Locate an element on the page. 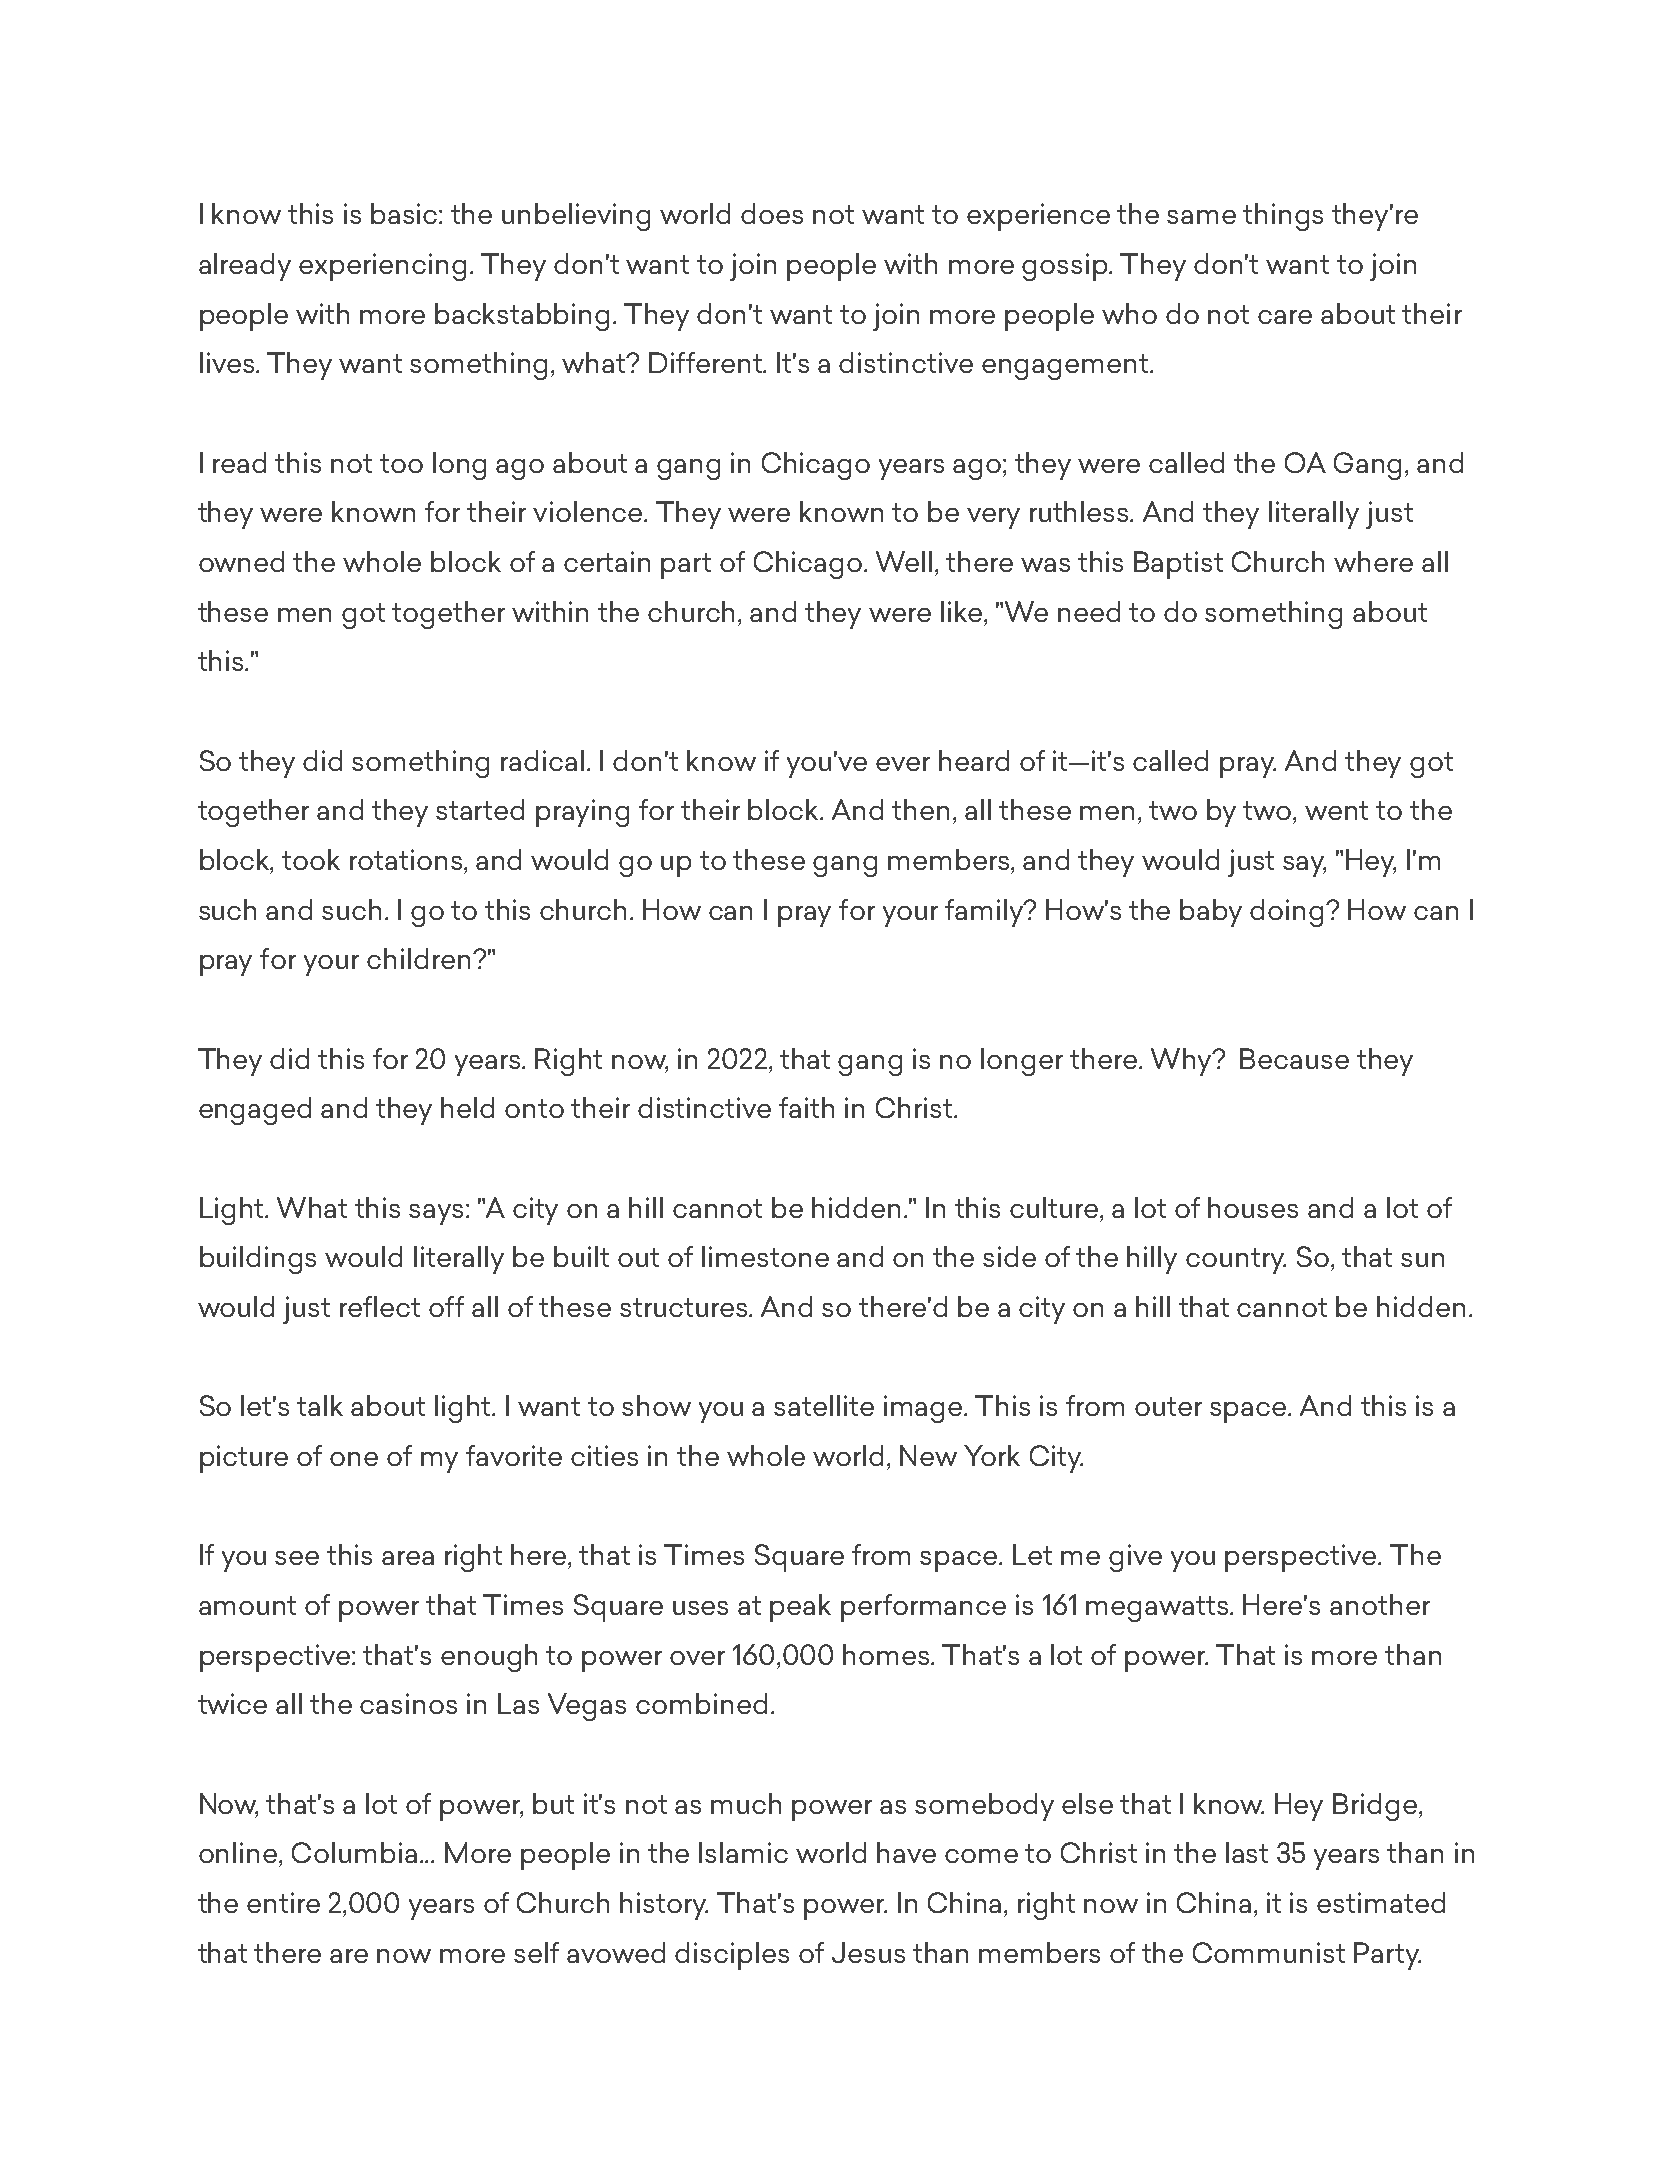  experiencing is located at coordinates (382, 267).
